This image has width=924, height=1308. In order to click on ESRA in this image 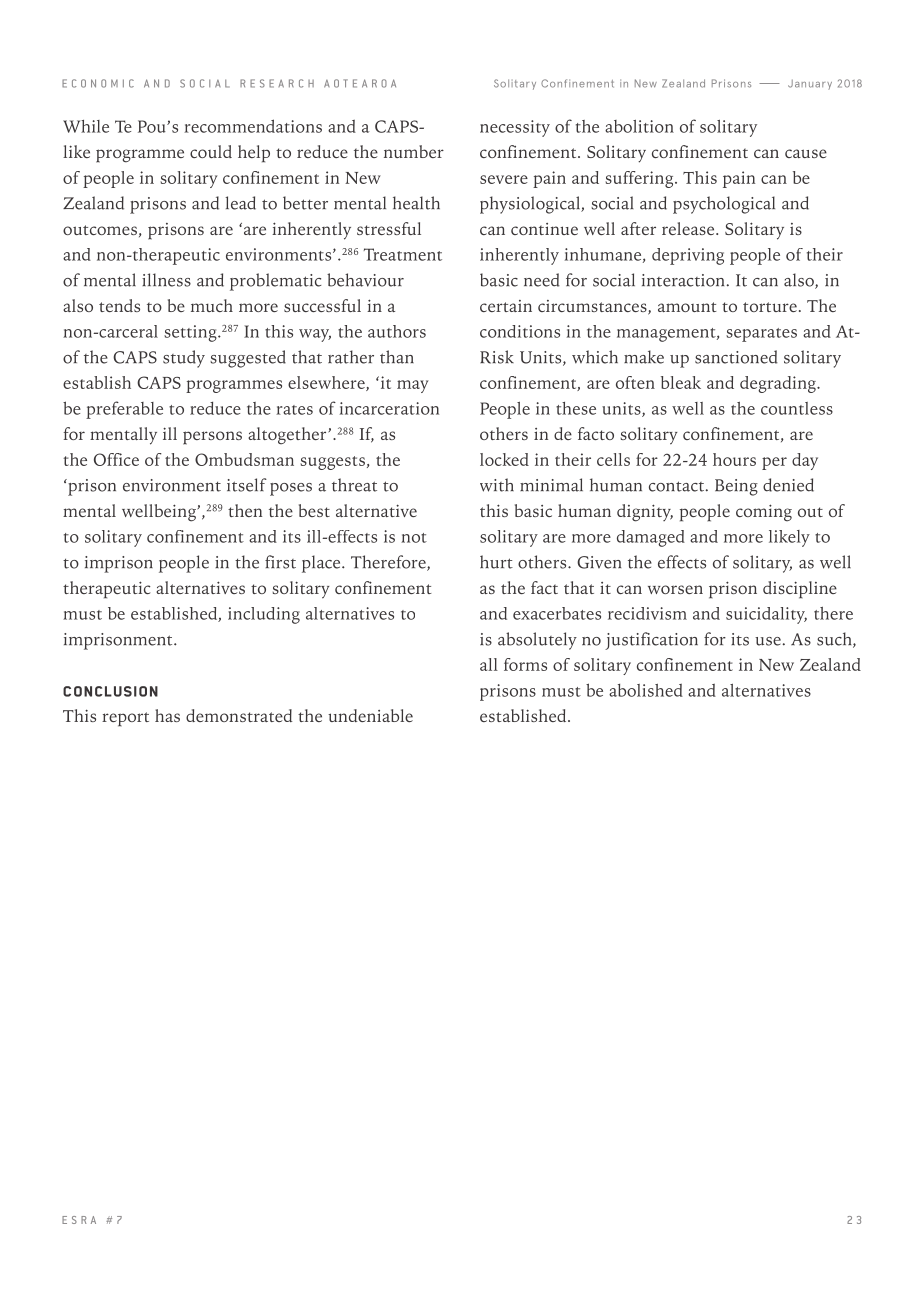, I will do `click(79, 1220)`.
